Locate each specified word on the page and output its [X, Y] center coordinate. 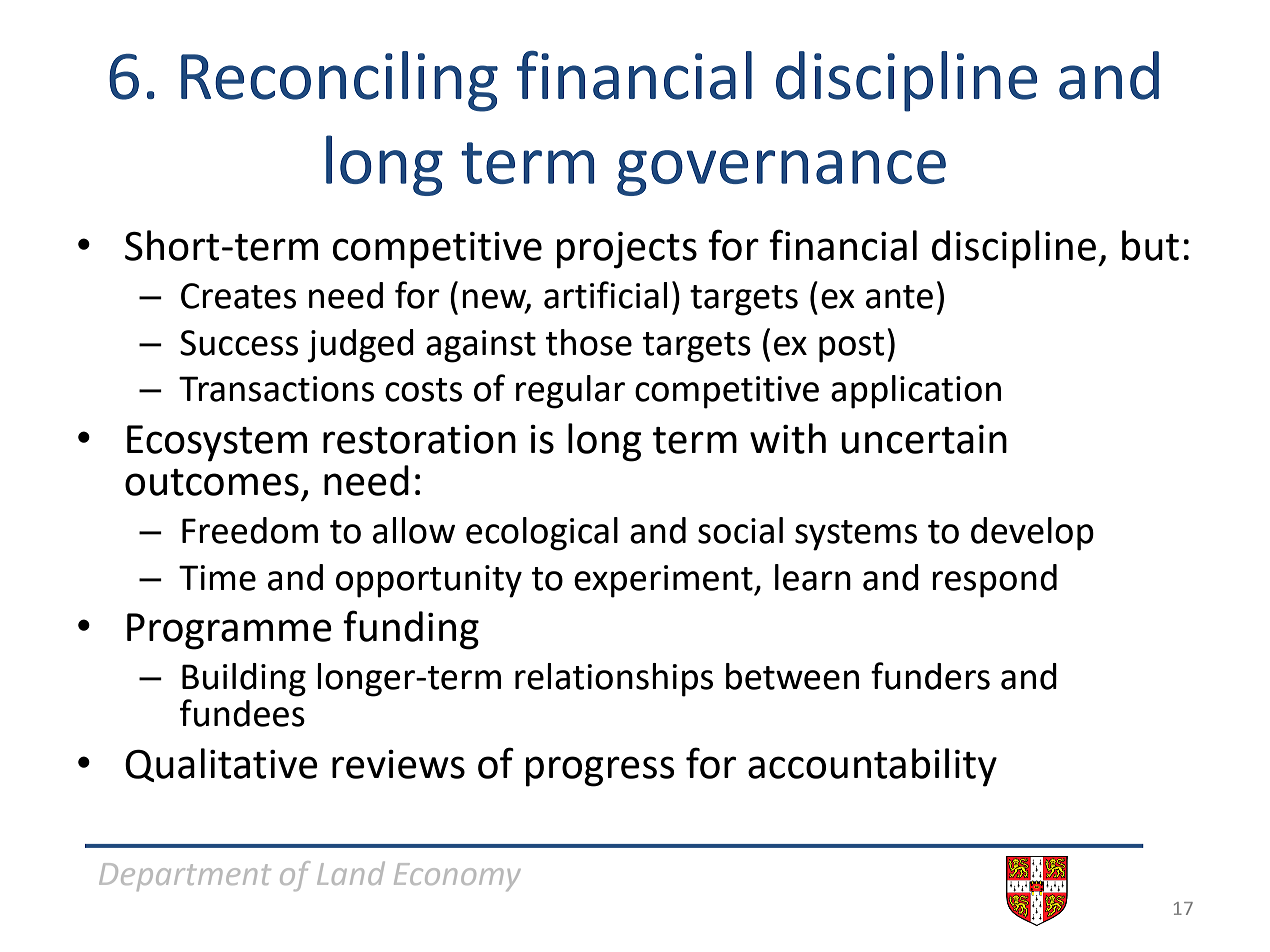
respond [994, 581]
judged [360, 346]
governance [781, 173]
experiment [664, 581]
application [916, 392]
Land [351, 873]
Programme [229, 631]
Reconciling [339, 81]
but [1150, 245]
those [589, 342]
